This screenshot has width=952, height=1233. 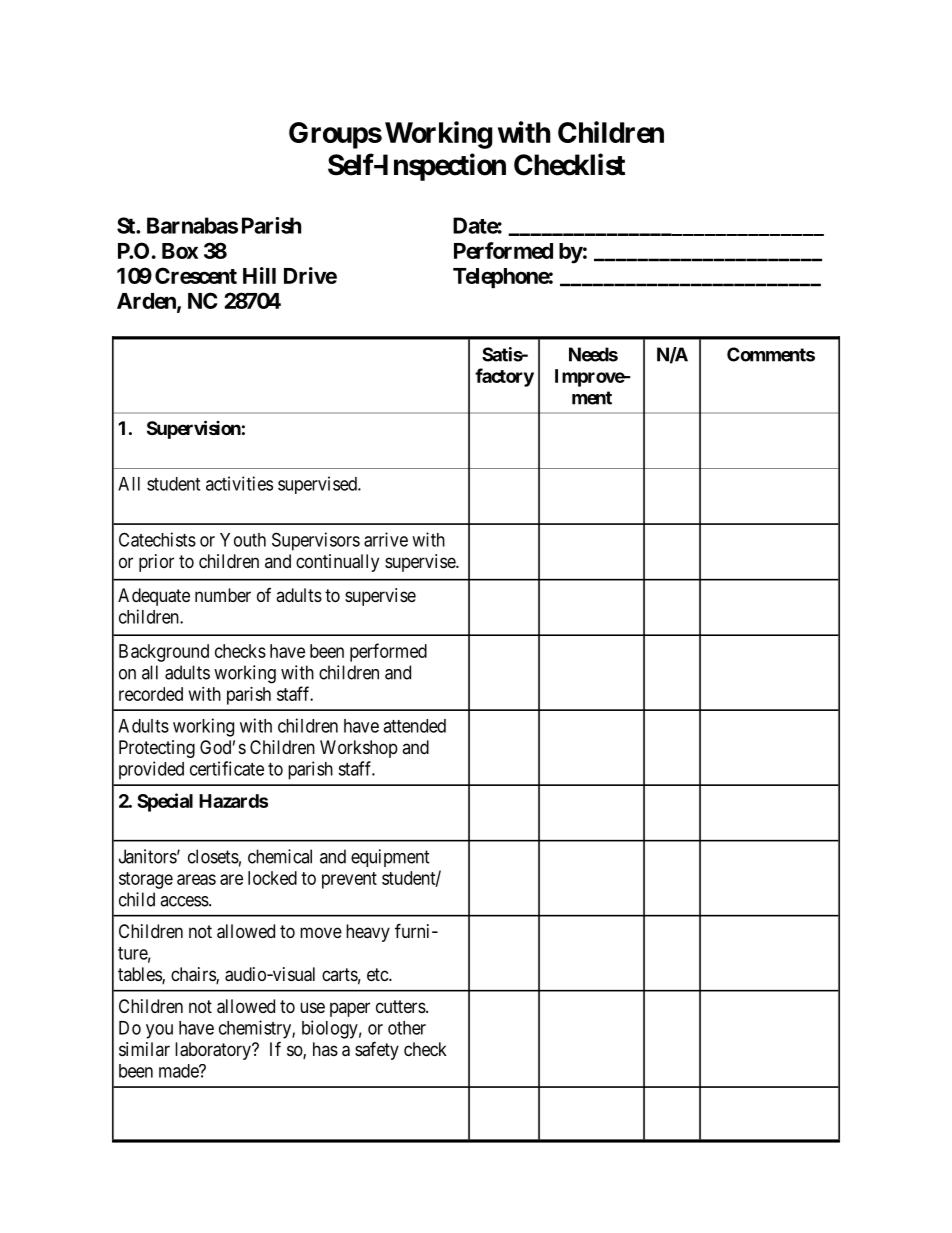 What do you see at coordinates (386, 539) in the screenshot?
I see `arrive` at bounding box center [386, 539].
